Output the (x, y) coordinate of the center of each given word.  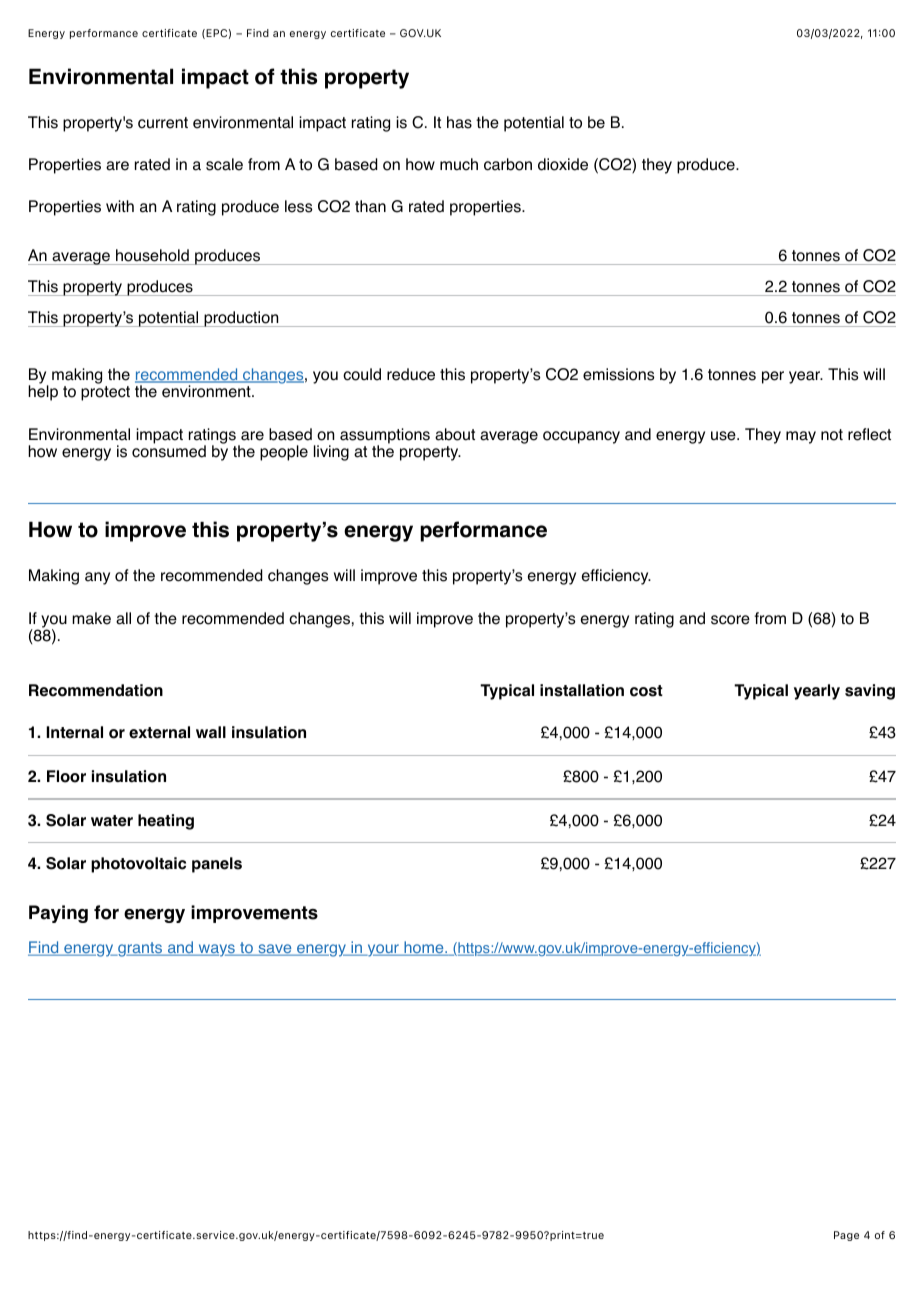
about (455, 434)
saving (870, 692)
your (383, 950)
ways (216, 950)
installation (582, 690)
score (730, 620)
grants (140, 949)
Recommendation (96, 690)
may (801, 437)
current (163, 123)
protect (105, 393)
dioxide (563, 164)
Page (846, 1236)
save (275, 950)
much (459, 164)
